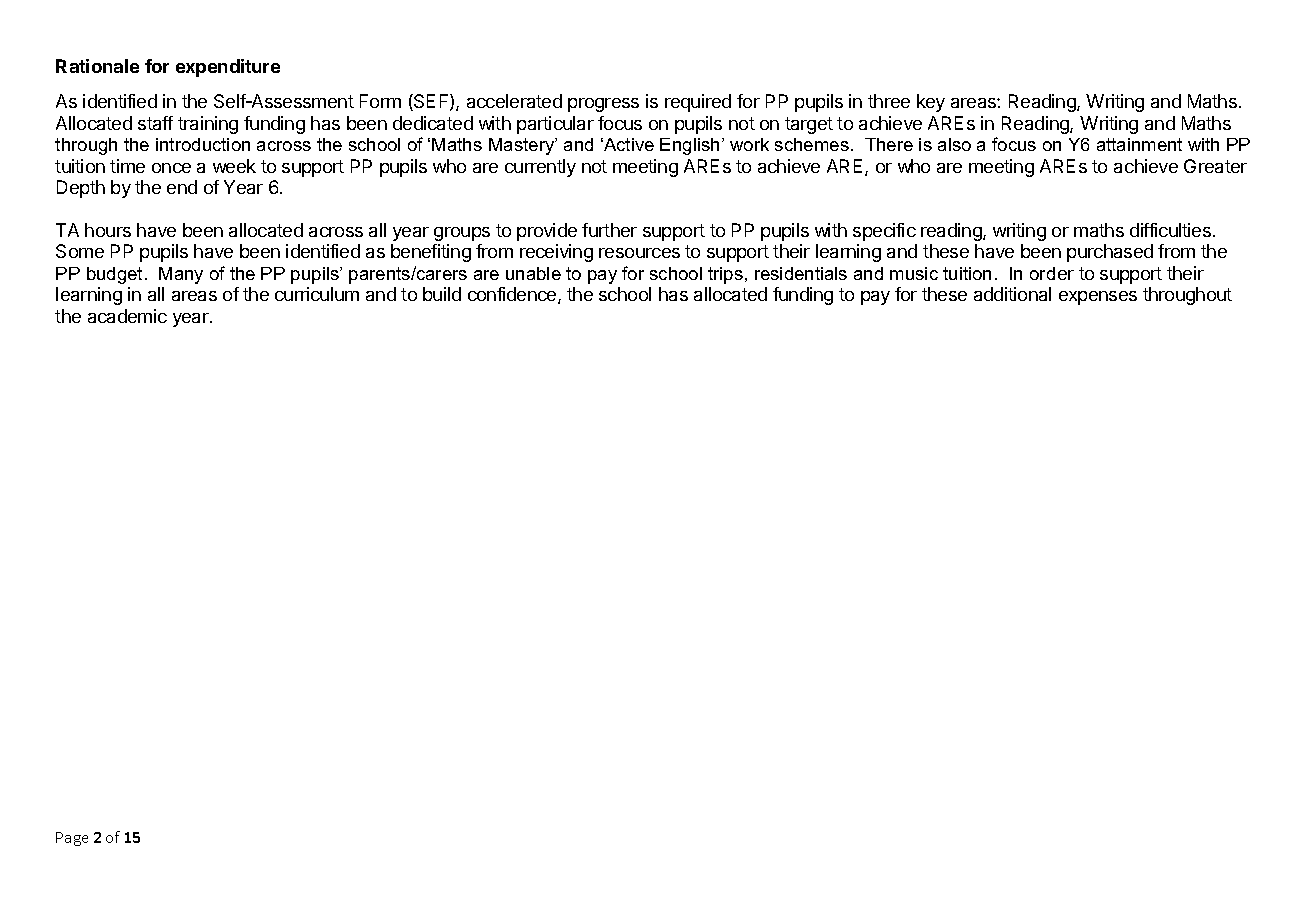 This screenshot has width=1308, height=924. I want to click on academic, so click(127, 316).
